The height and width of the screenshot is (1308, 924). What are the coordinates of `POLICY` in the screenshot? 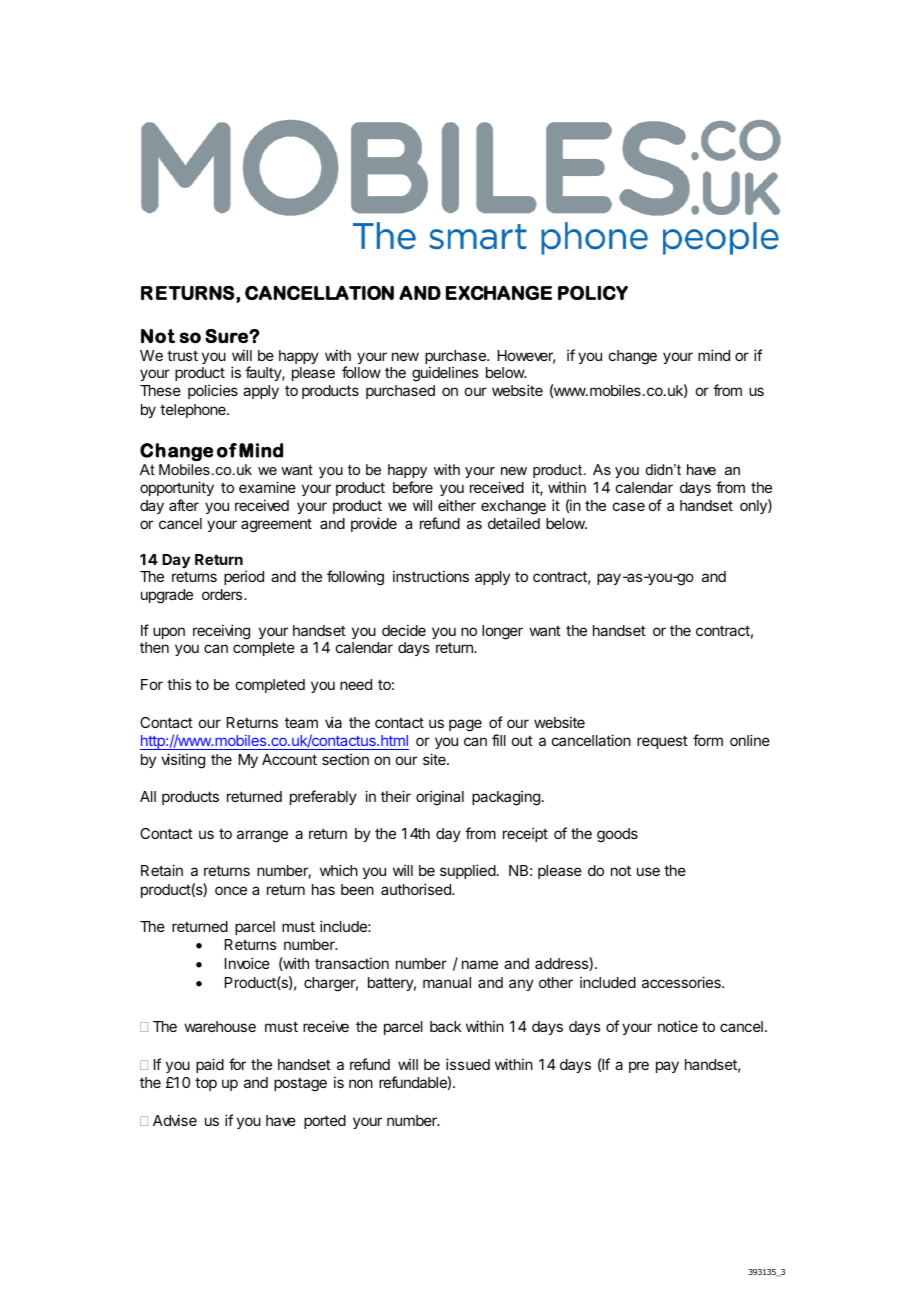 It's located at (593, 293).
